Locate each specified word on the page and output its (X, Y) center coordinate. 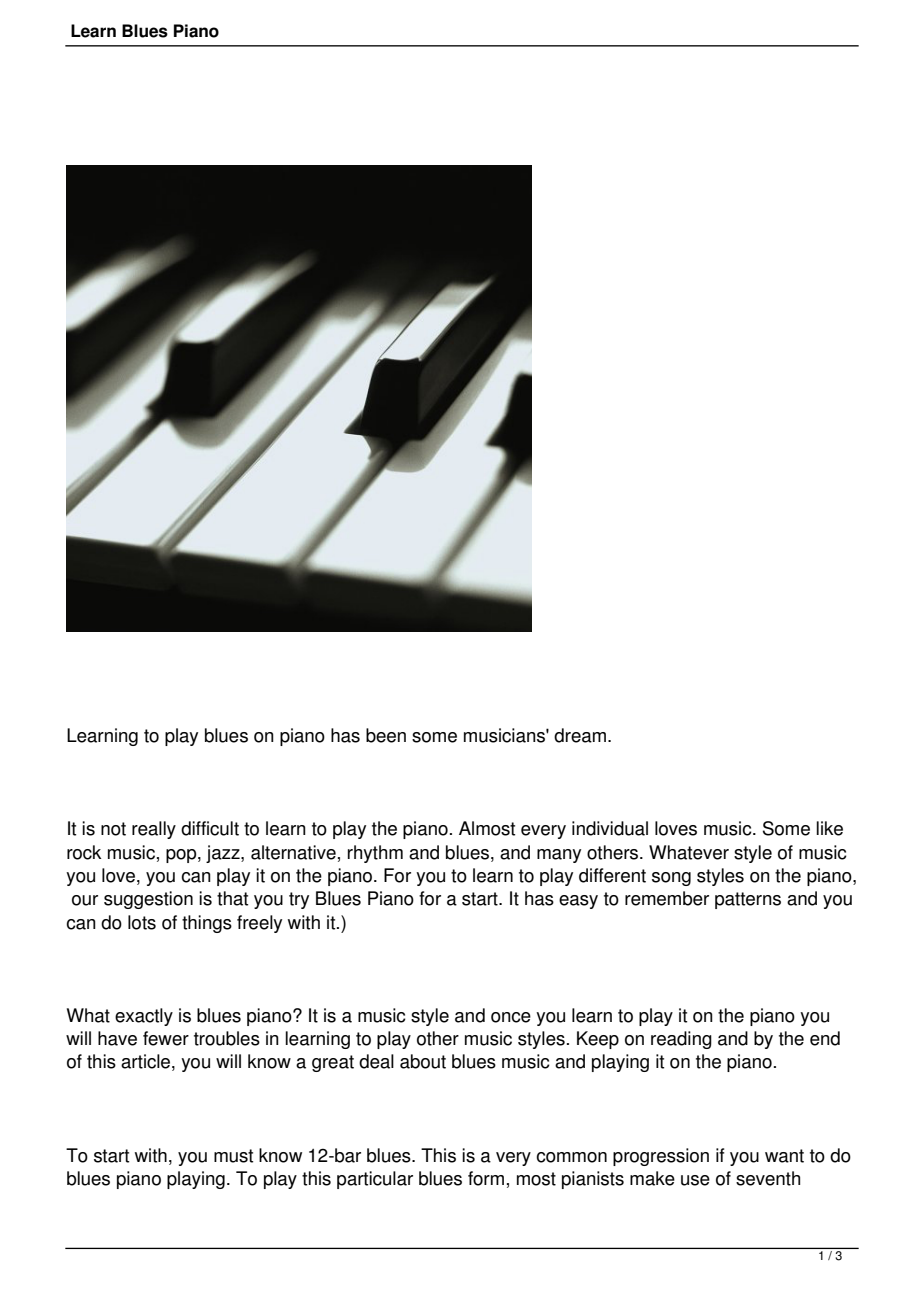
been (386, 735)
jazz (224, 854)
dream (580, 735)
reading (681, 1040)
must (233, 1156)
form (486, 1178)
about (423, 1061)
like (829, 828)
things (207, 924)
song (671, 879)
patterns (748, 900)
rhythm (375, 854)
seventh (768, 1178)
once (511, 1017)
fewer (166, 1038)
